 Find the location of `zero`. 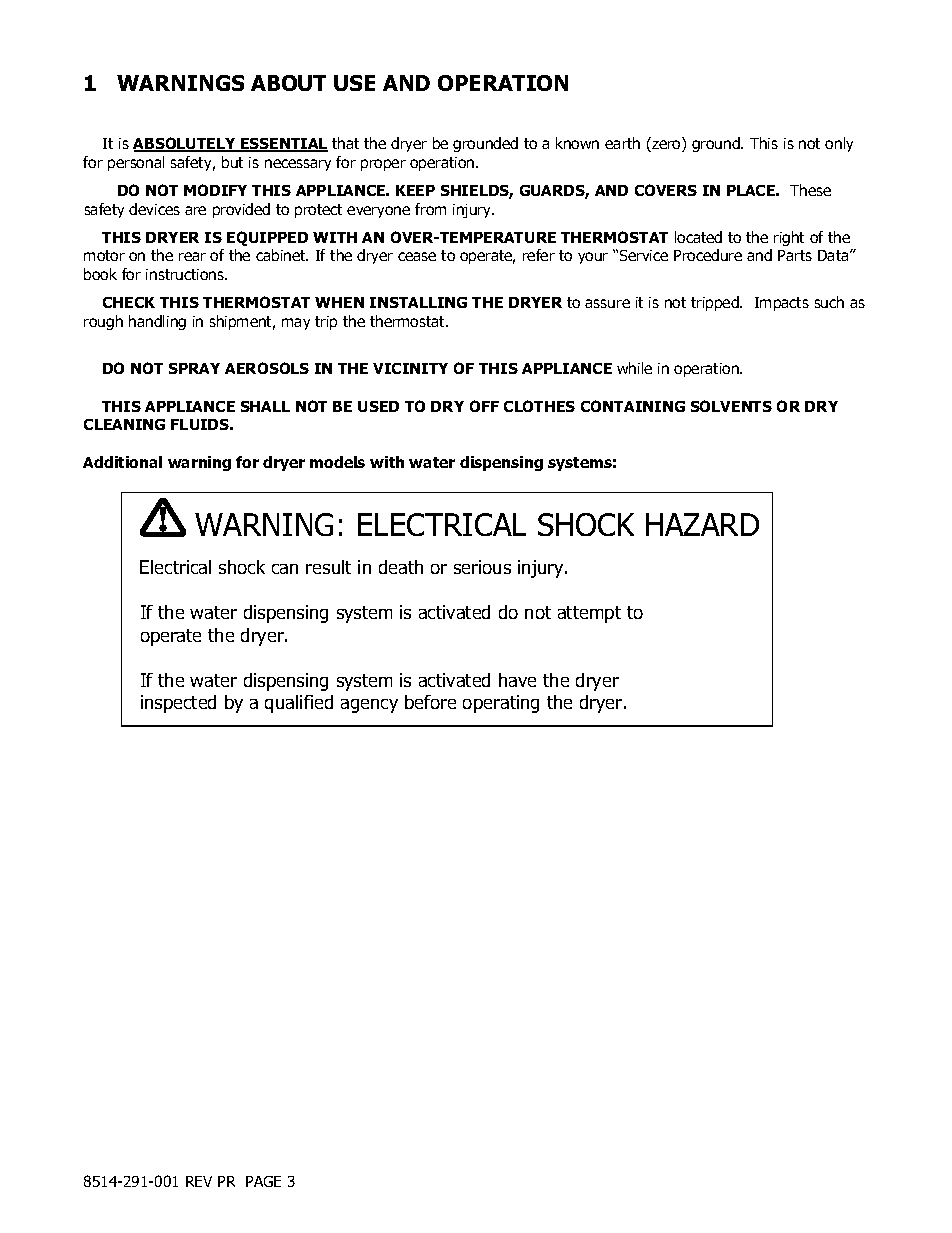

zero is located at coordinates (666, 146).
